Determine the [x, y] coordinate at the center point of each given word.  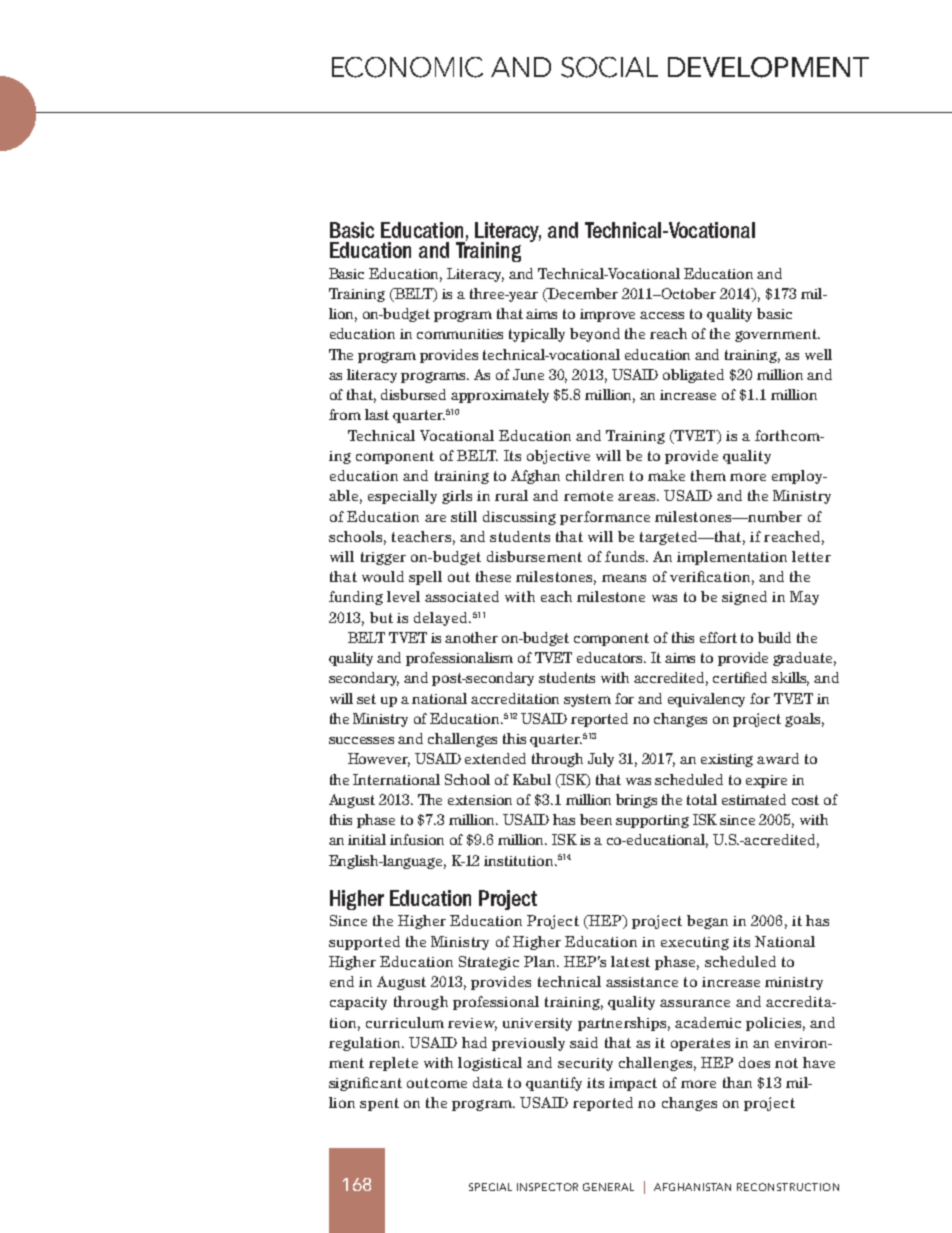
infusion [417, 839]
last [377, 414]
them [708, 475]
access [662, 315]
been [596, 819]
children [595, 475]
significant [365, 1084]
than [737, 1082]
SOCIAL [609, 67]
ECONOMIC [407, 67]
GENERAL [608, 1187]
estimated [754, 799]
